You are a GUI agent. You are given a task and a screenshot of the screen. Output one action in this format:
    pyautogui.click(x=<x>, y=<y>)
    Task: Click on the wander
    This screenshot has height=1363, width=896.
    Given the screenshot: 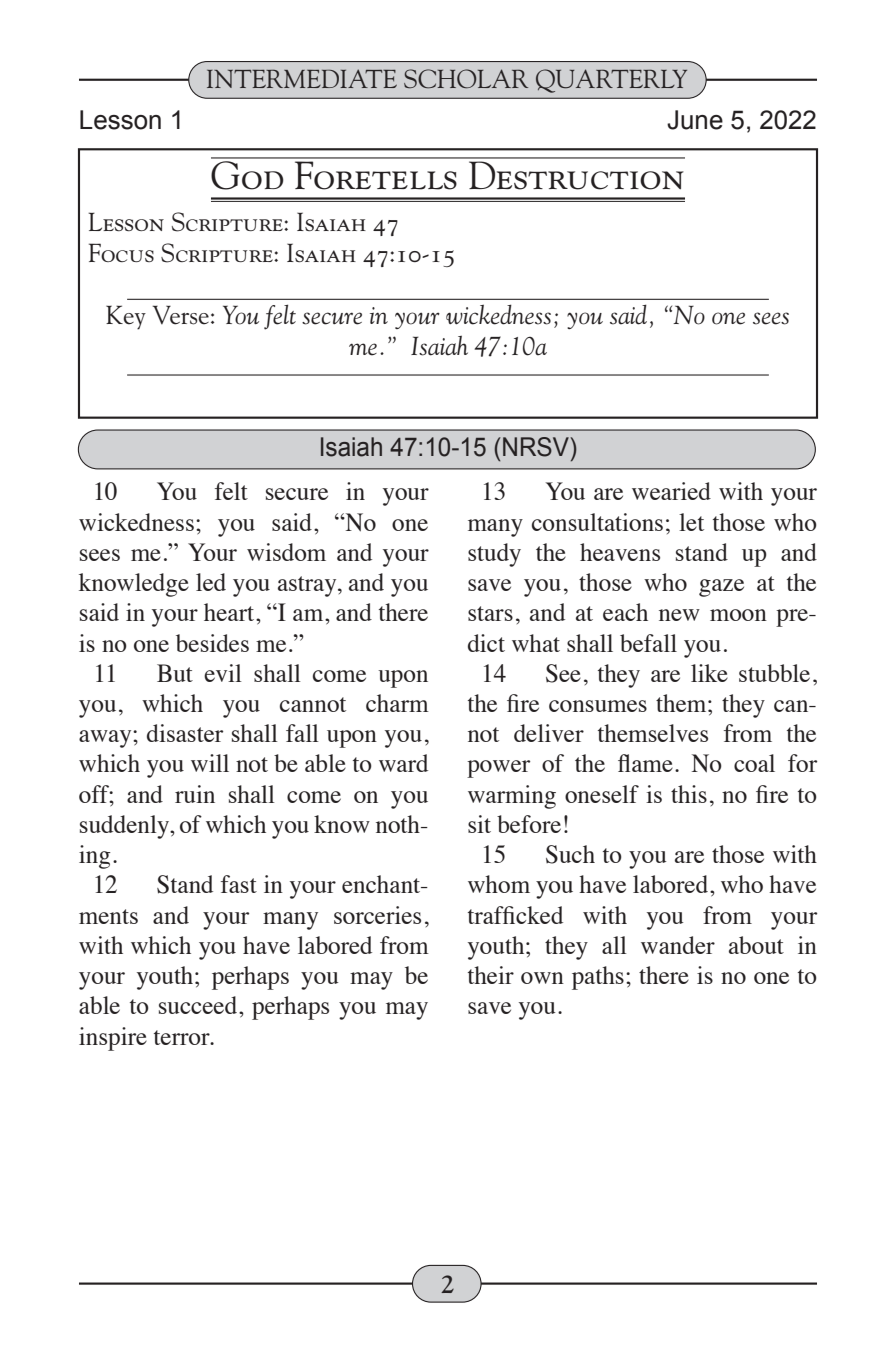 What is the action you would take?
    pyautogui.click(x=678, y=945)
